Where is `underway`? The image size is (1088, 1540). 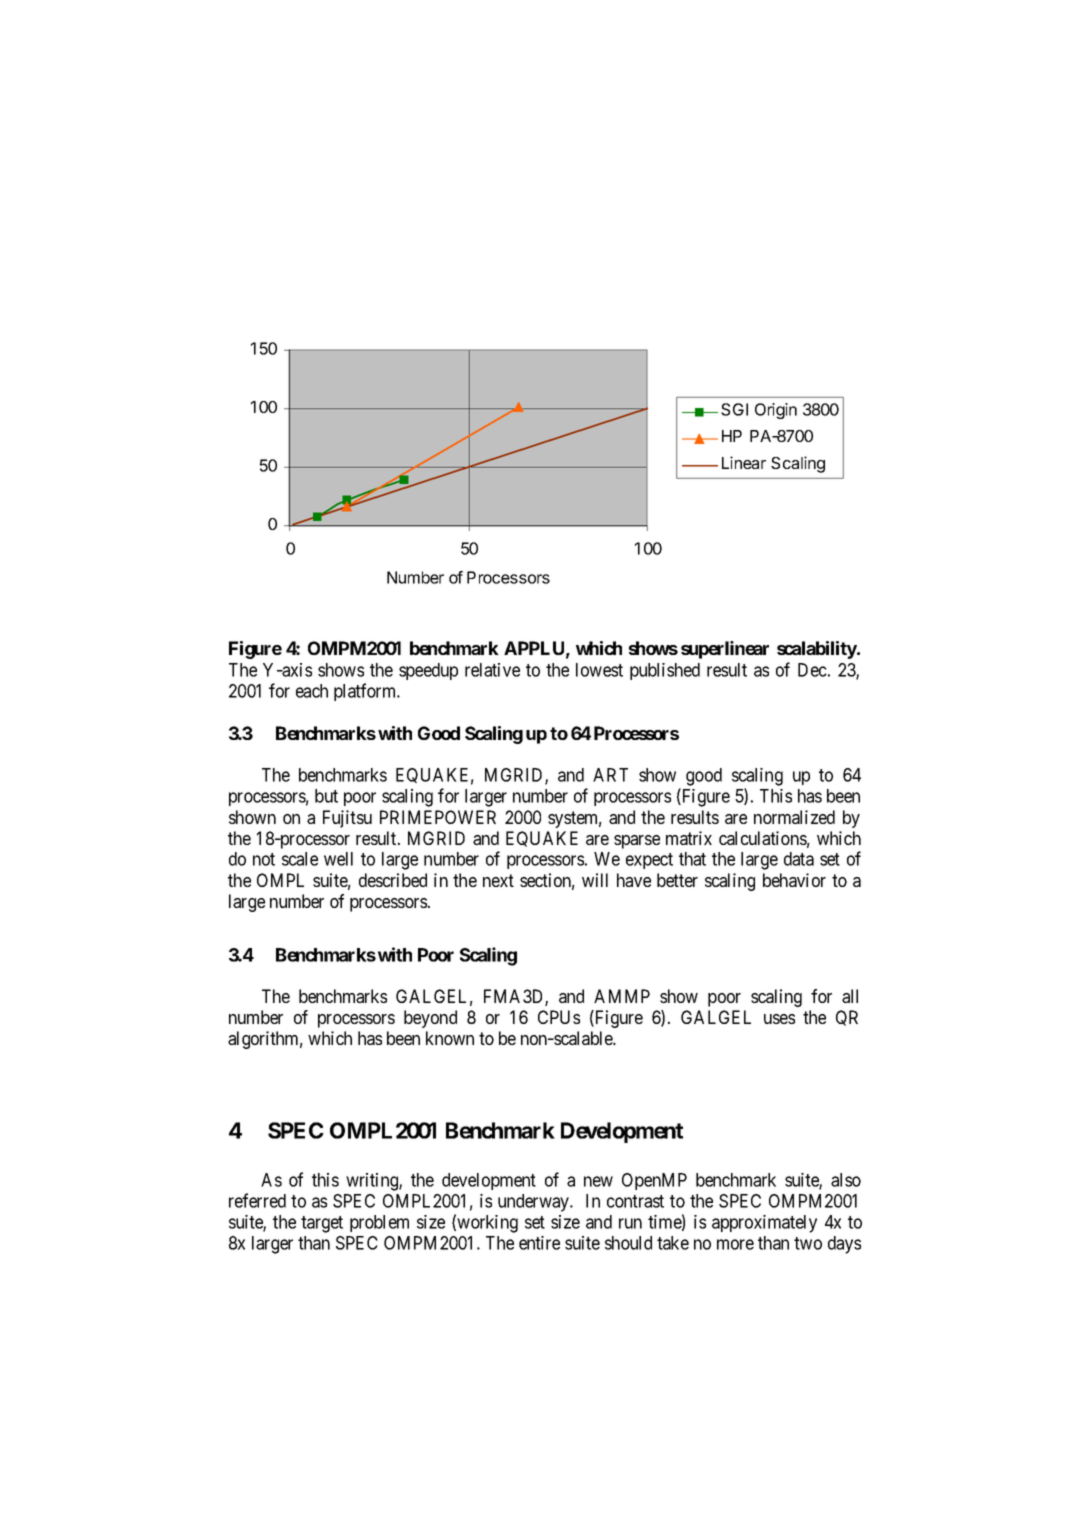
underway is located at coordinates (535, 1203).
